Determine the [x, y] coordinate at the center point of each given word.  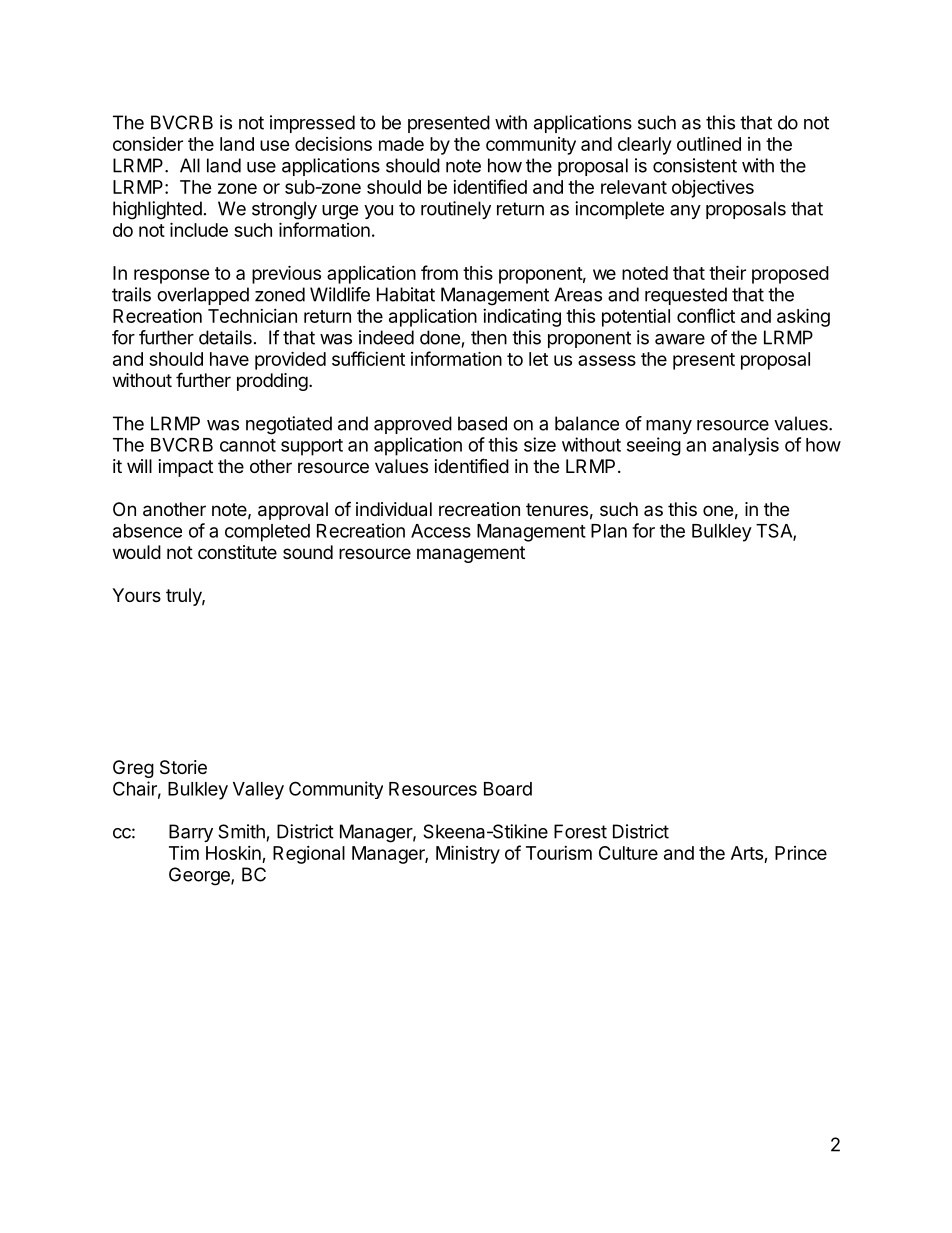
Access [441, 531]
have [229, 359]
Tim [184, 853]
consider [148, 144]
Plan [609, 531]
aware [680, 339]
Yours [136, 595]
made [401, 144]
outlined [709, 143]
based [482, 423]
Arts [748, 854]
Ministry [468, 854]
